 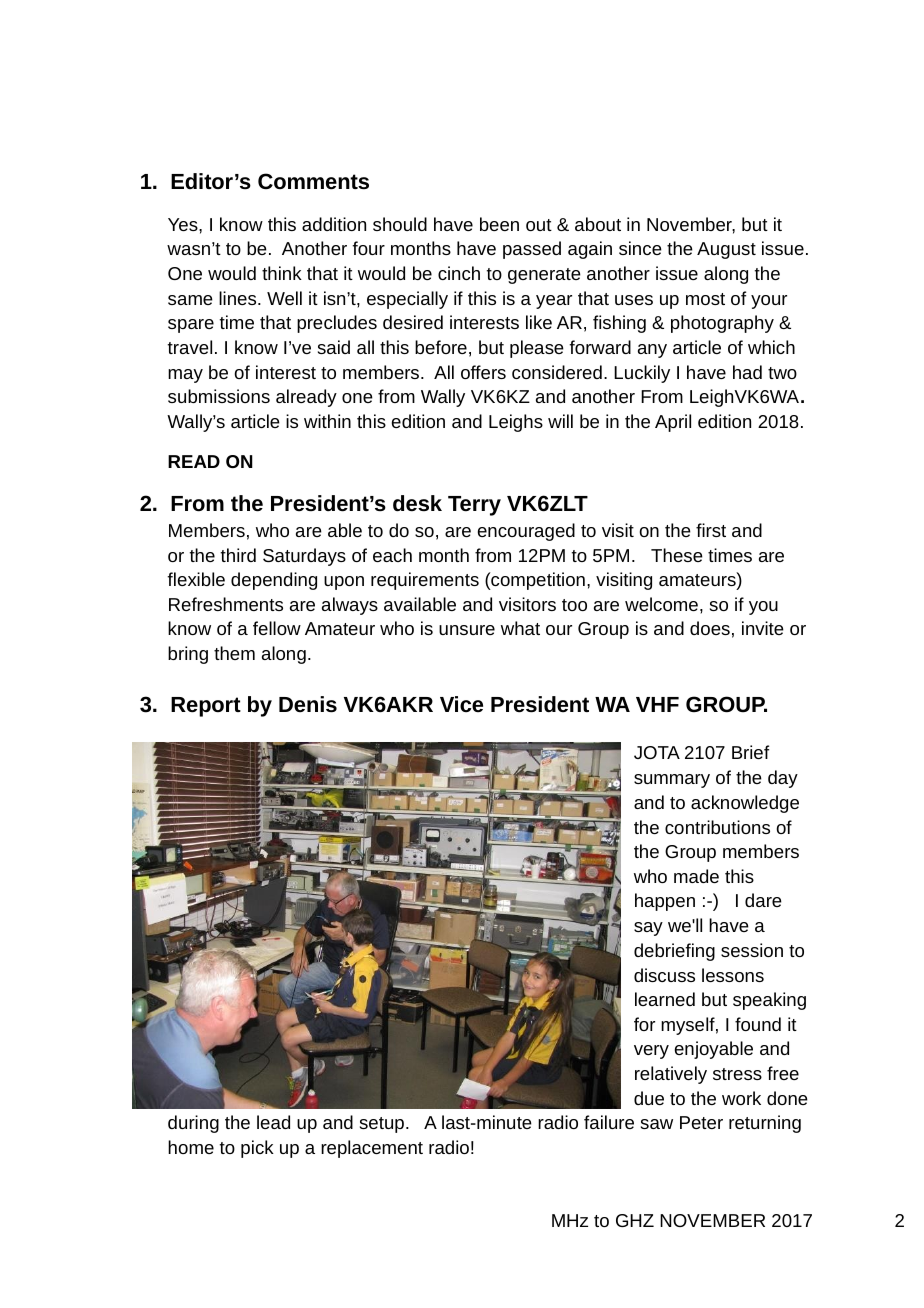 What do you see at coordinates (499, 224) in the screenshot?
I see `been` at bounding box center [499, 224].
